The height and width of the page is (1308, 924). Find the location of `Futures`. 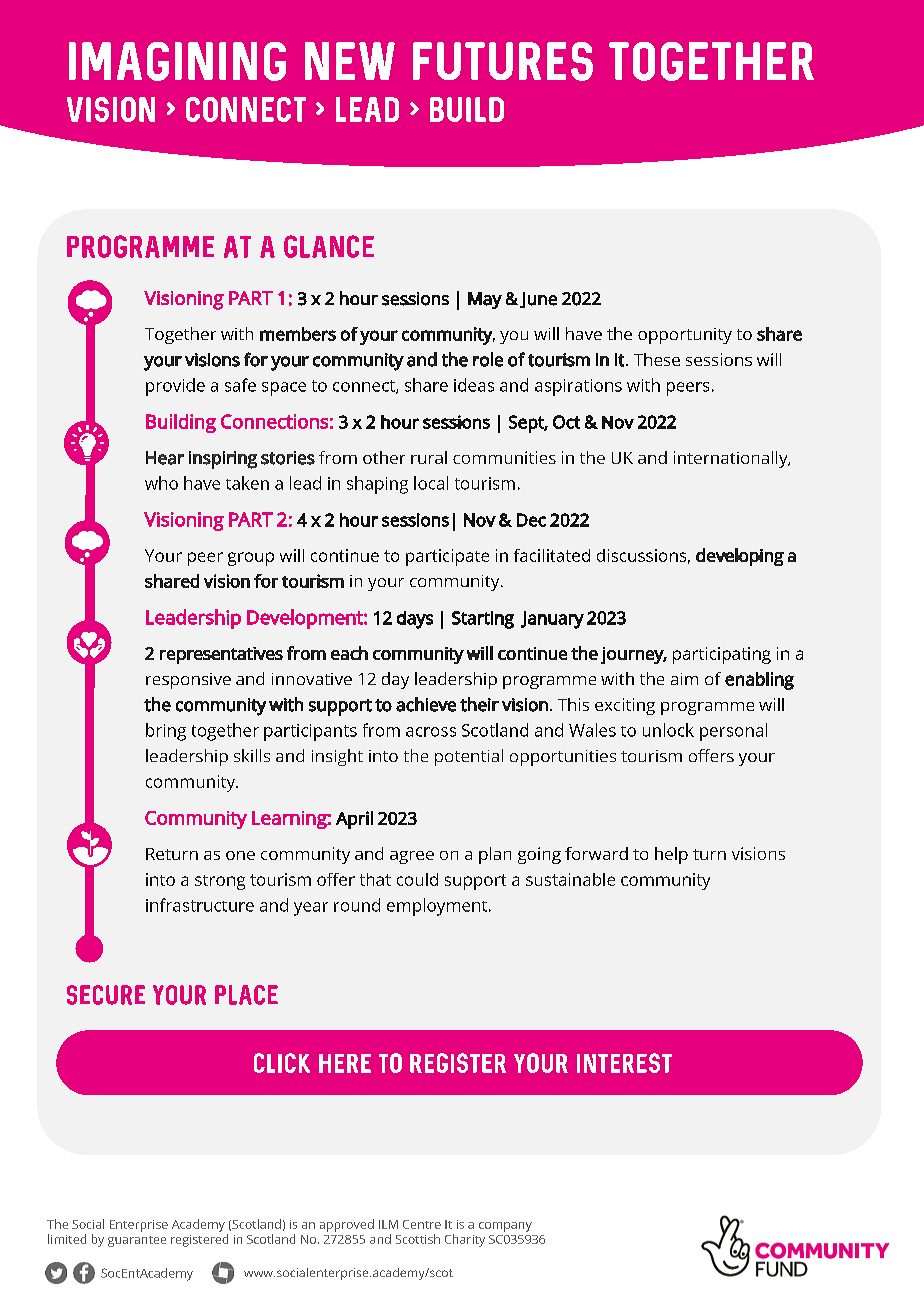

Futures is located at coordinates (503, 61).
